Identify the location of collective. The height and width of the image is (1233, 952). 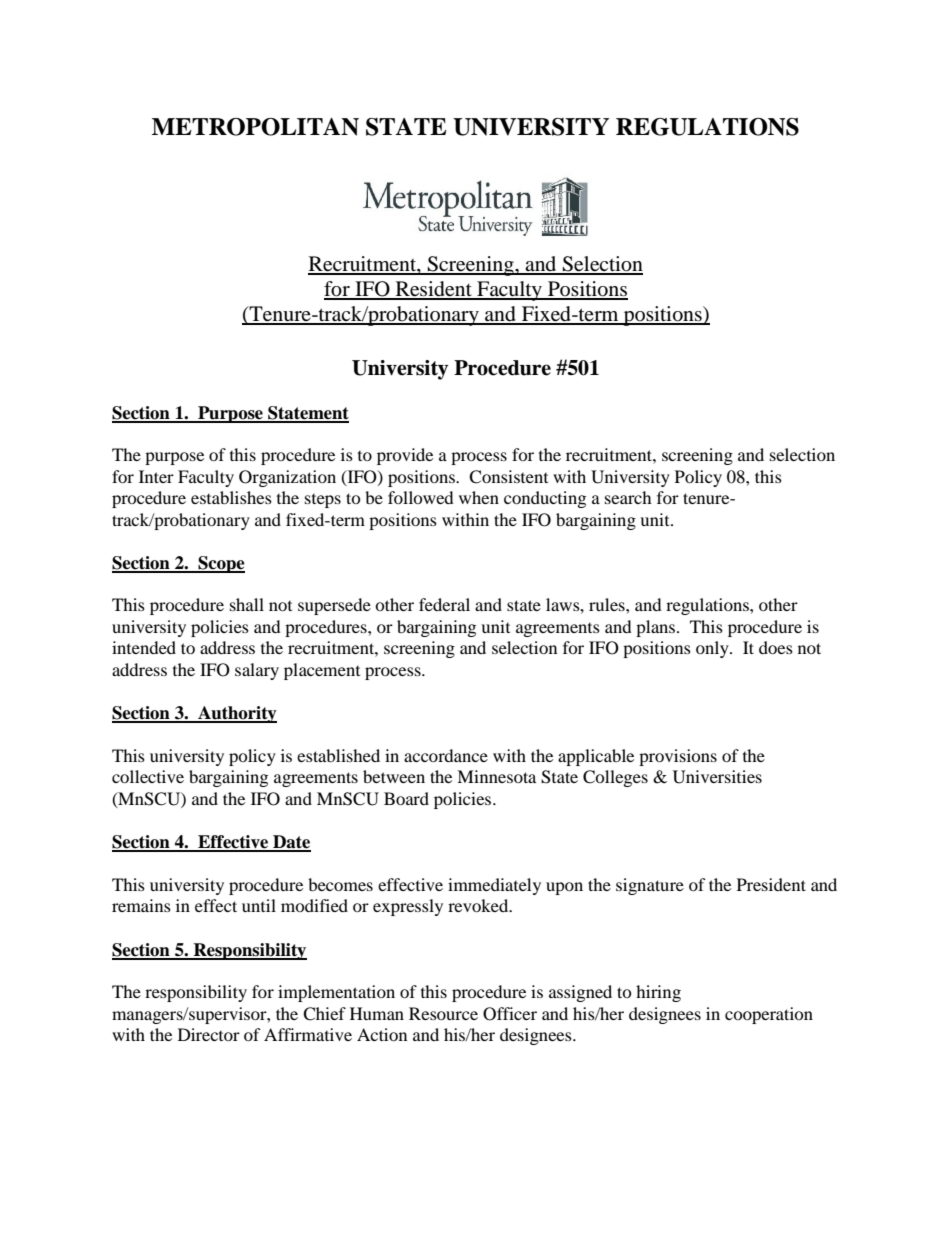
(148, 776).
